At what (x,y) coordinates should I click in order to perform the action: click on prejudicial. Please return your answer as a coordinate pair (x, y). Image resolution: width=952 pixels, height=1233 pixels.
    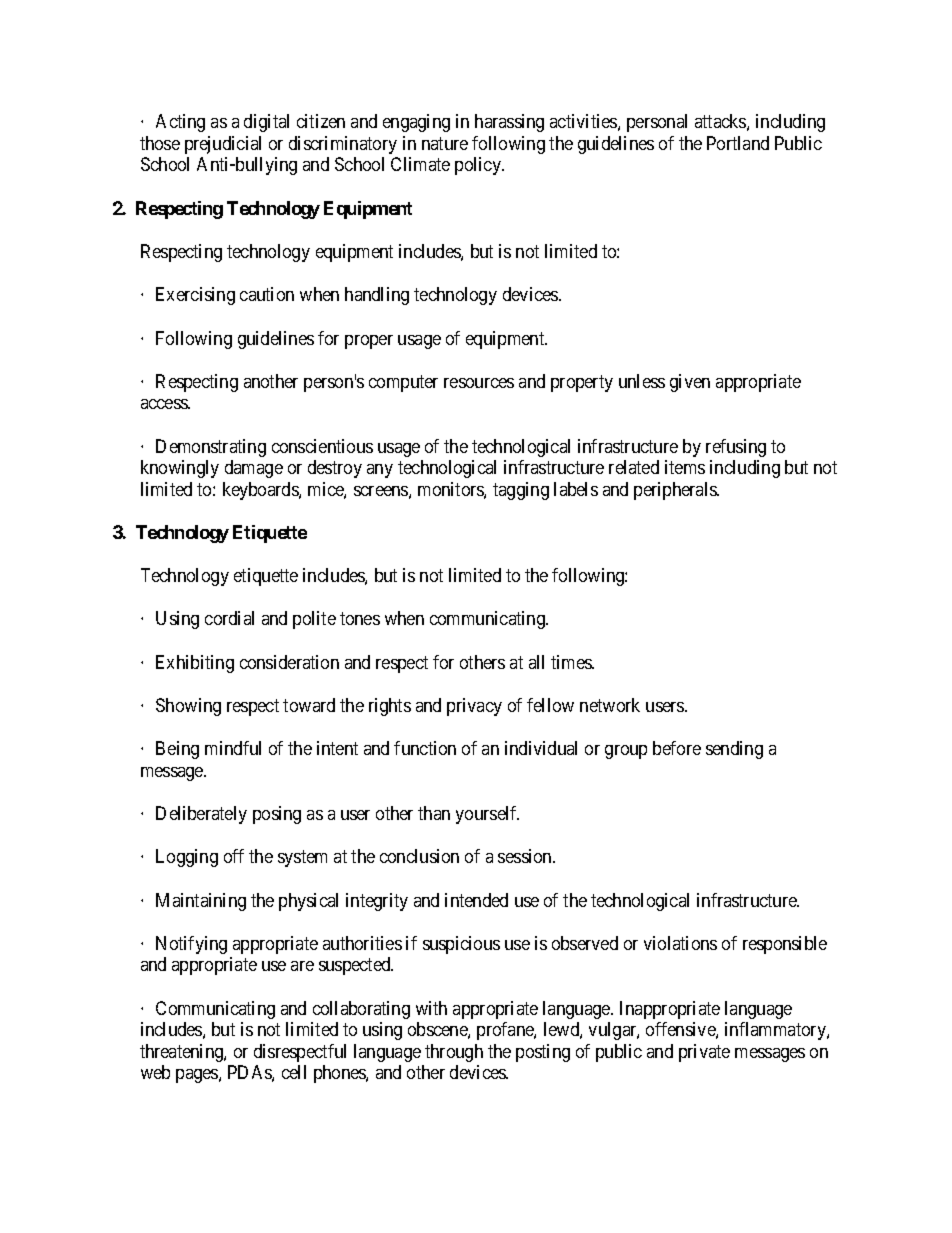
    Looking at the image, I should click on (223, 145).
